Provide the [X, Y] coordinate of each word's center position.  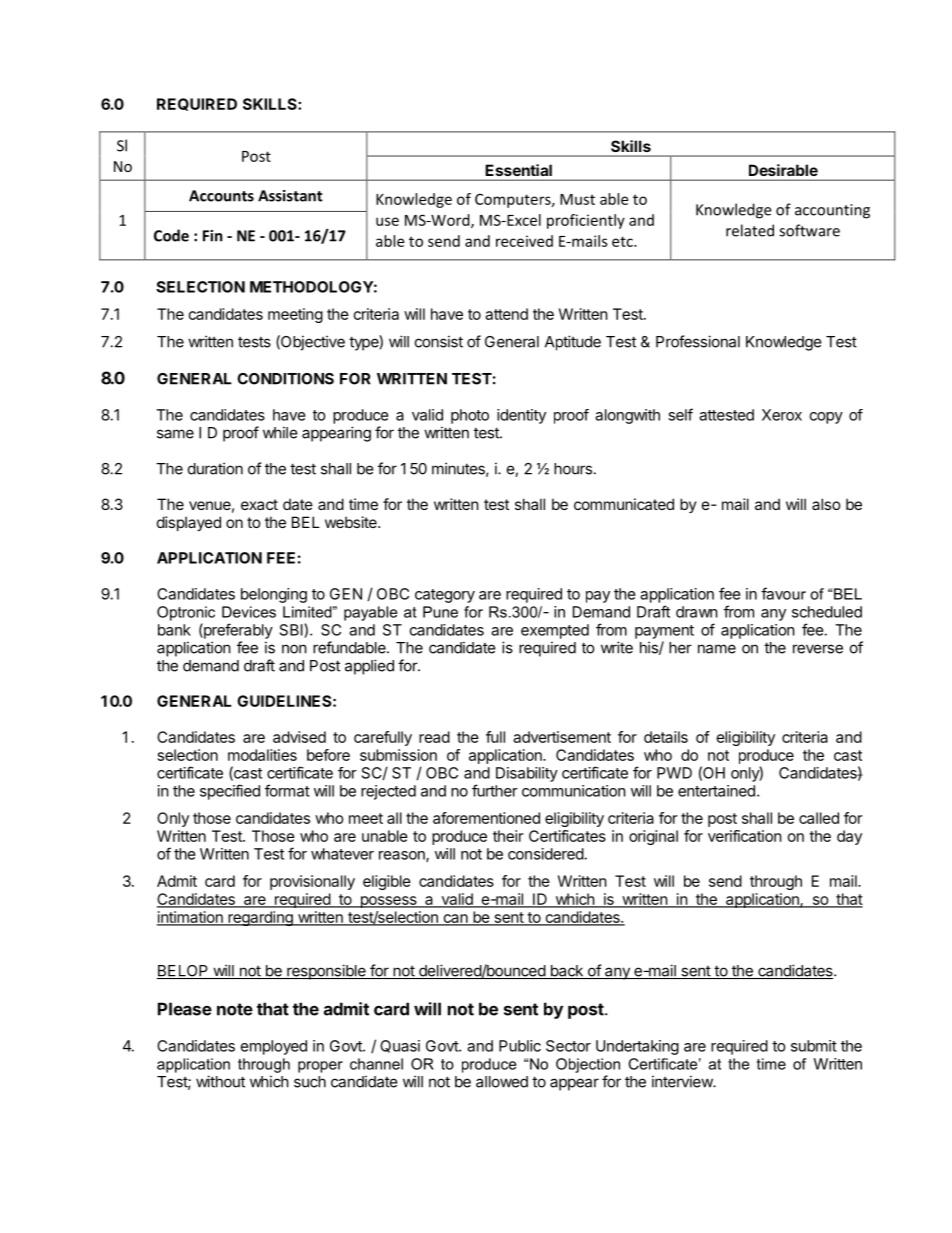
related [750, 230]
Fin [213, 236]
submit [814, 1046]
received [524, 241]
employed [274, 1047]
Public [520, 1046]
